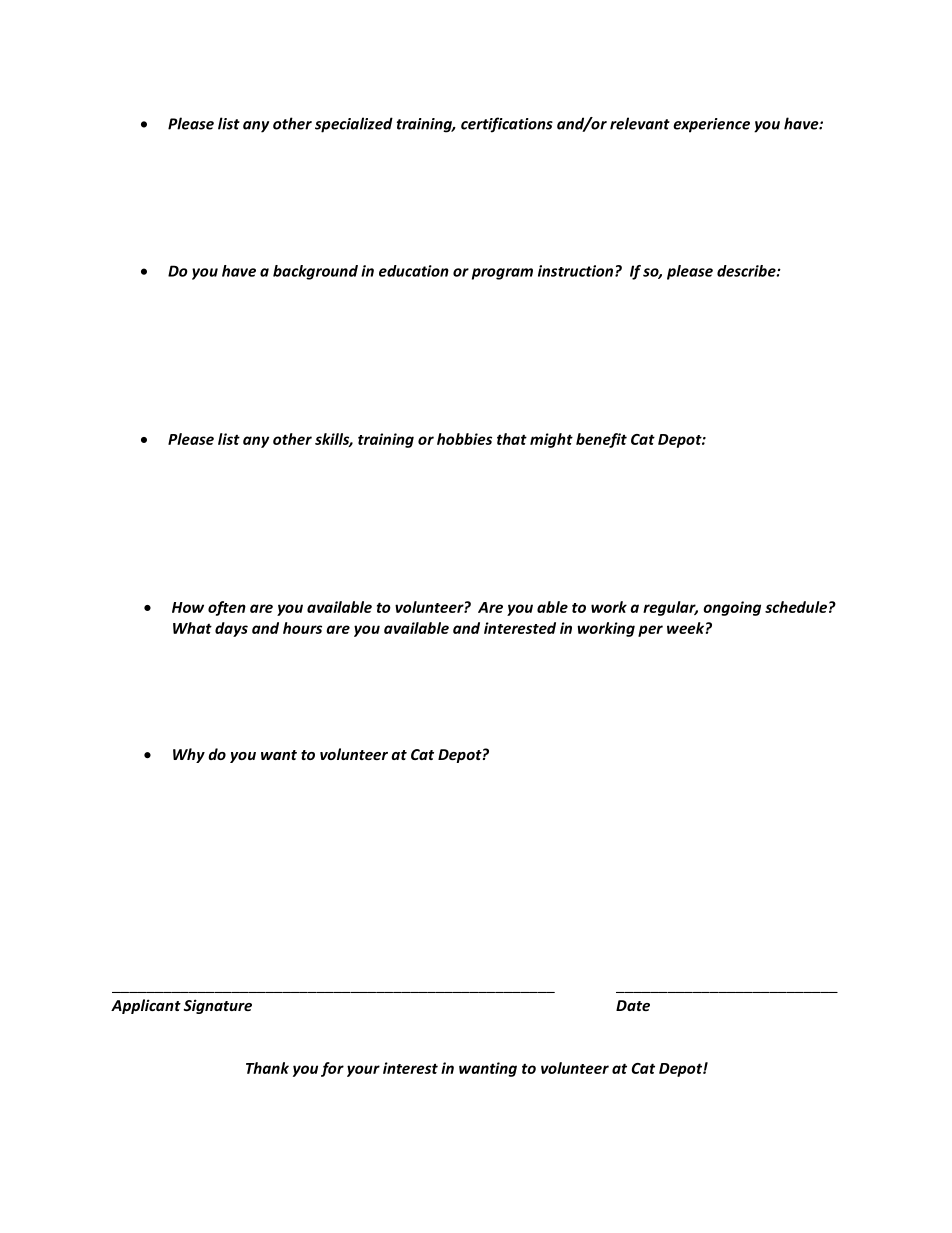  Describe the element at coordinates (601, 440) in the document. I see `benefit` at that location.
